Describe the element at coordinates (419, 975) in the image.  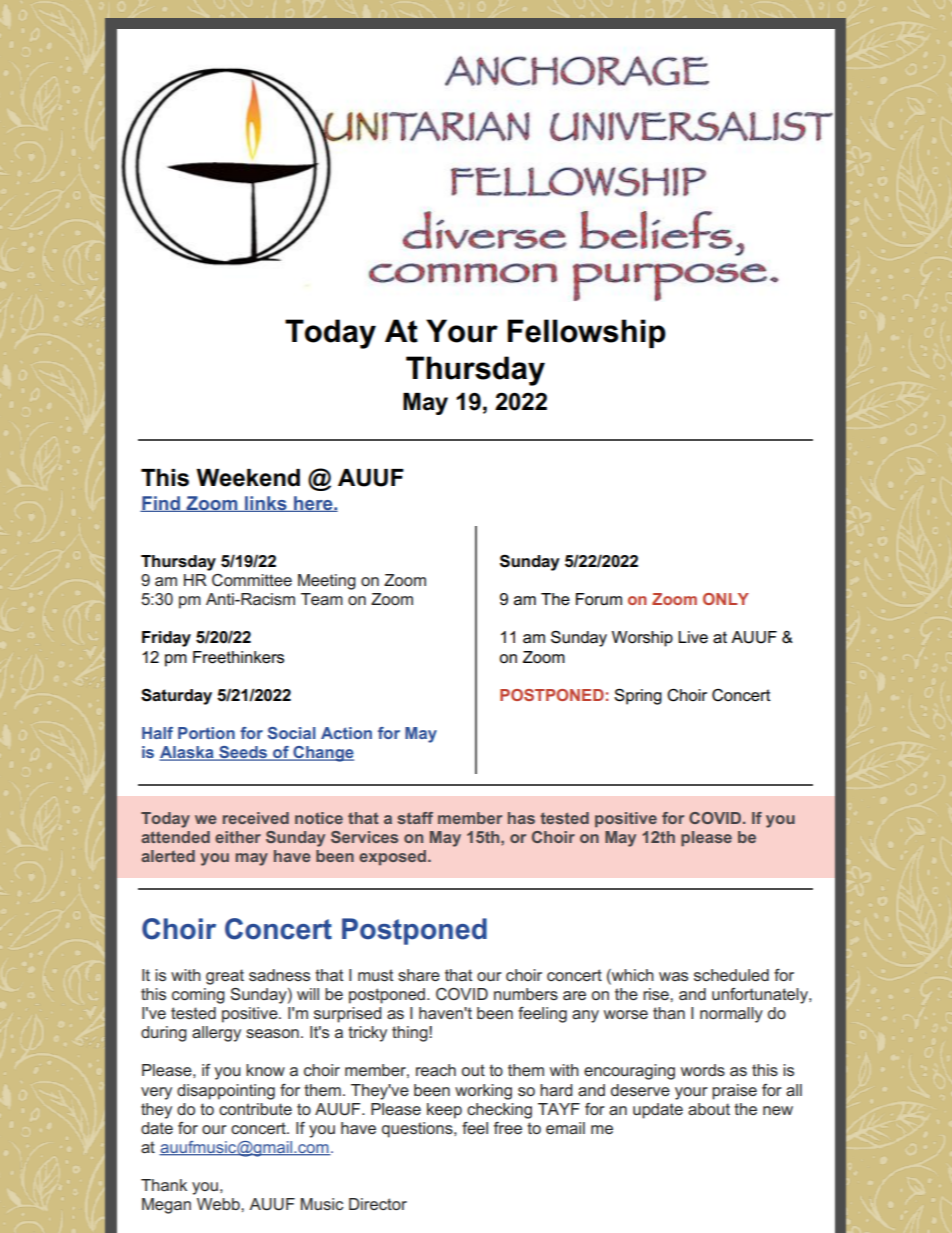
I see `share` at that location.
